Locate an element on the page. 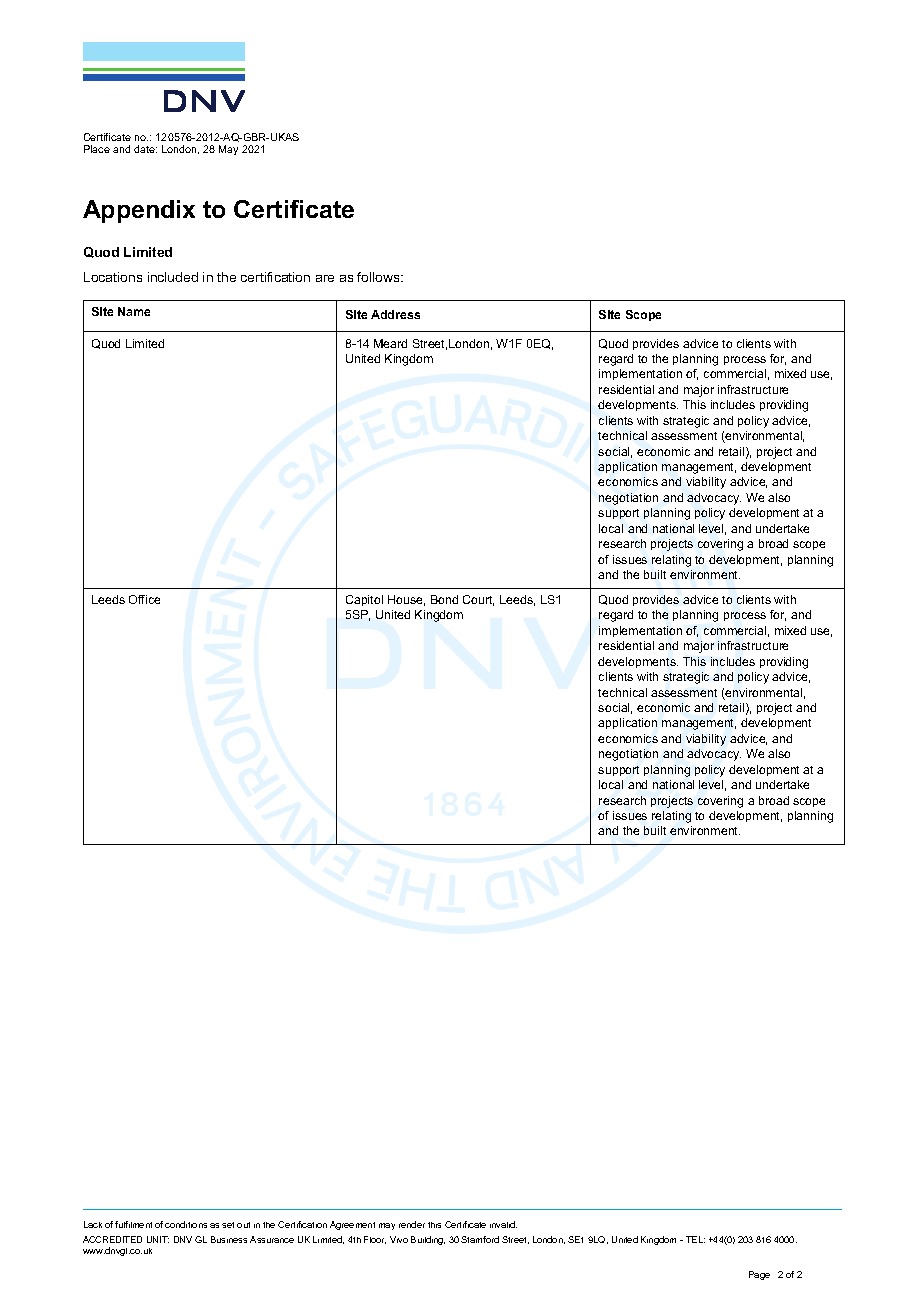  invalid is located at coordinates (503, 1224).
